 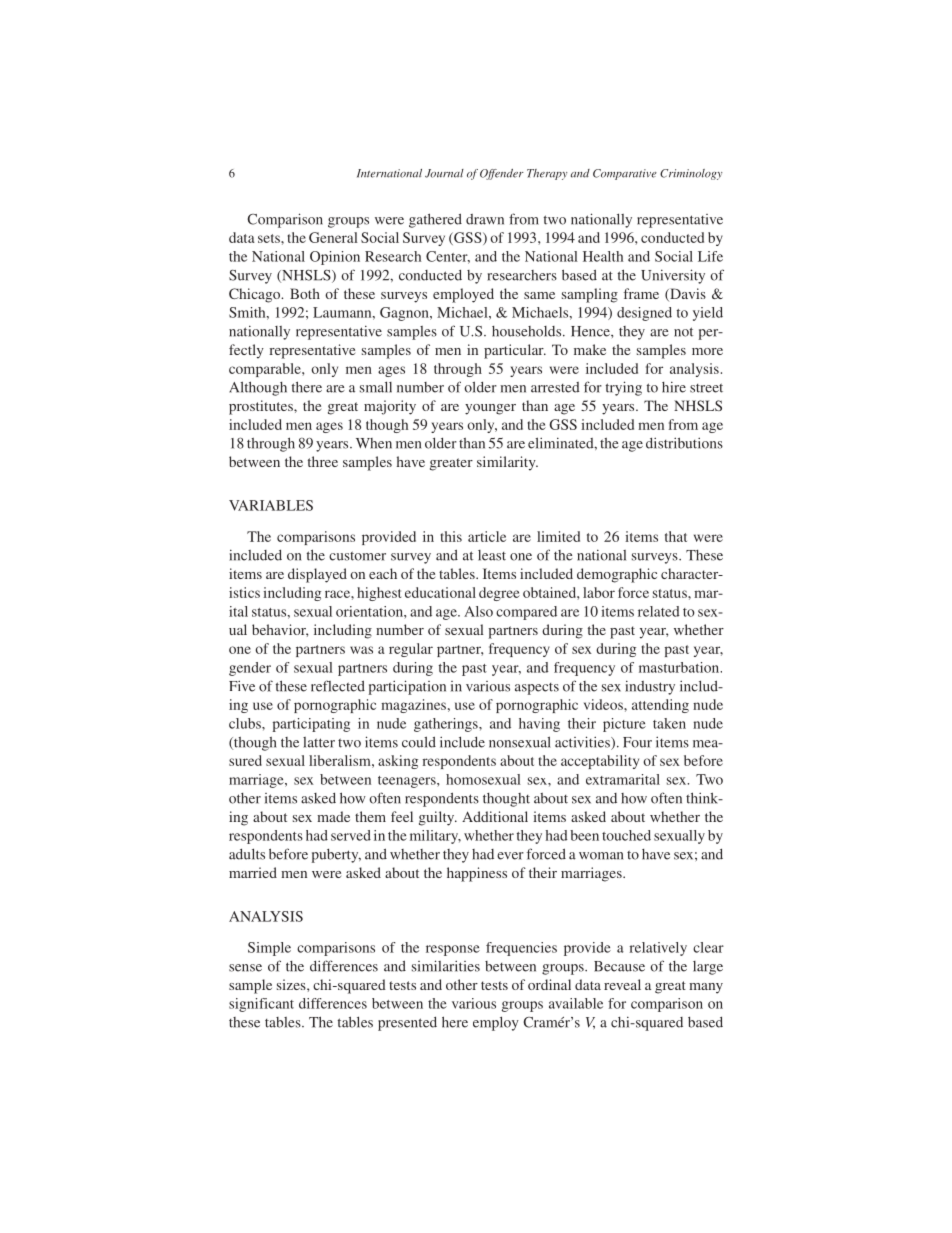 I want to click on sets, so click(x=270, y=238).
